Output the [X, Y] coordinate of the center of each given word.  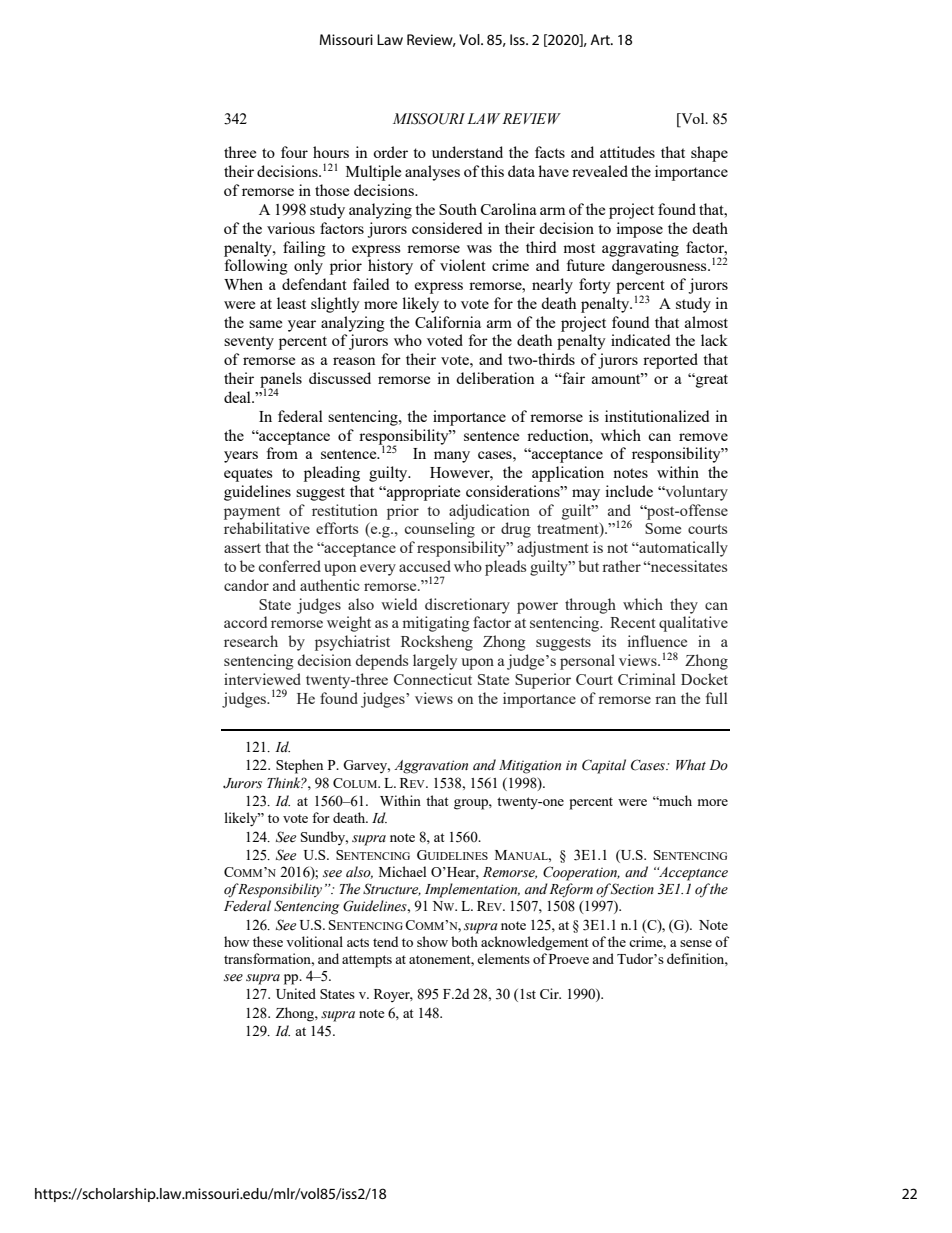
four [294, 152]
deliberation [495, 378]
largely [435, 662]
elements [503, 958]
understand [467, 152]
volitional [314, 941]
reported [670, 361]
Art [601, 39]
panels [281, 381]
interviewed [262, 679]
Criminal [647, 679]
